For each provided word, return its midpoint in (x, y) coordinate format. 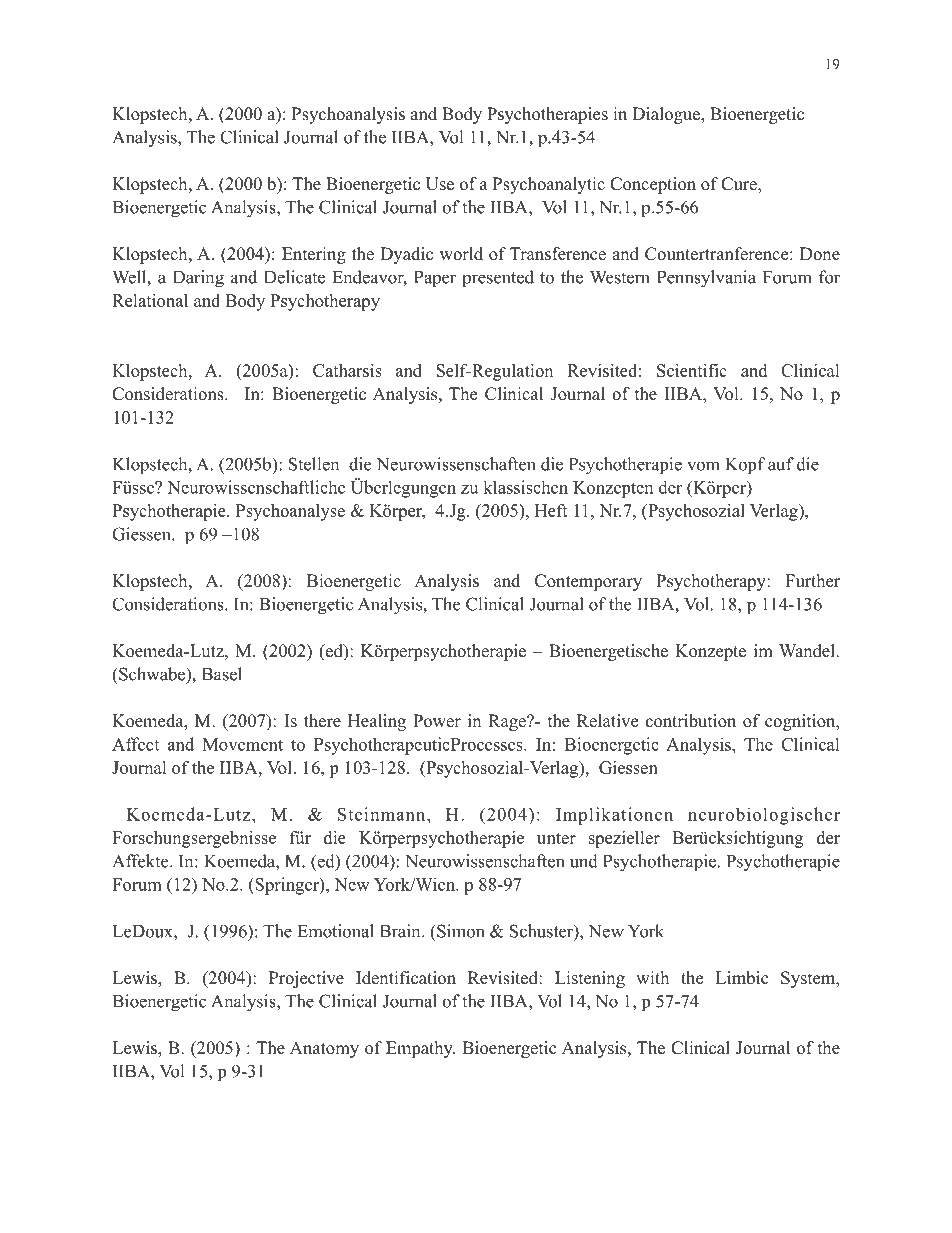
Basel (222, 674)
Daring (198, 279)
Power (437, 721)
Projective (306, 979)
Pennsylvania (706, 279)
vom (703, 466)
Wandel (808, 651)
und (584, 861)
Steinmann (383, 814)
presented (498, 278)
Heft (551, 510)
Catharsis (347, 370)
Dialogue (667, 115)
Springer (287, 886)
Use (440, 184)
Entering (314, 255)
